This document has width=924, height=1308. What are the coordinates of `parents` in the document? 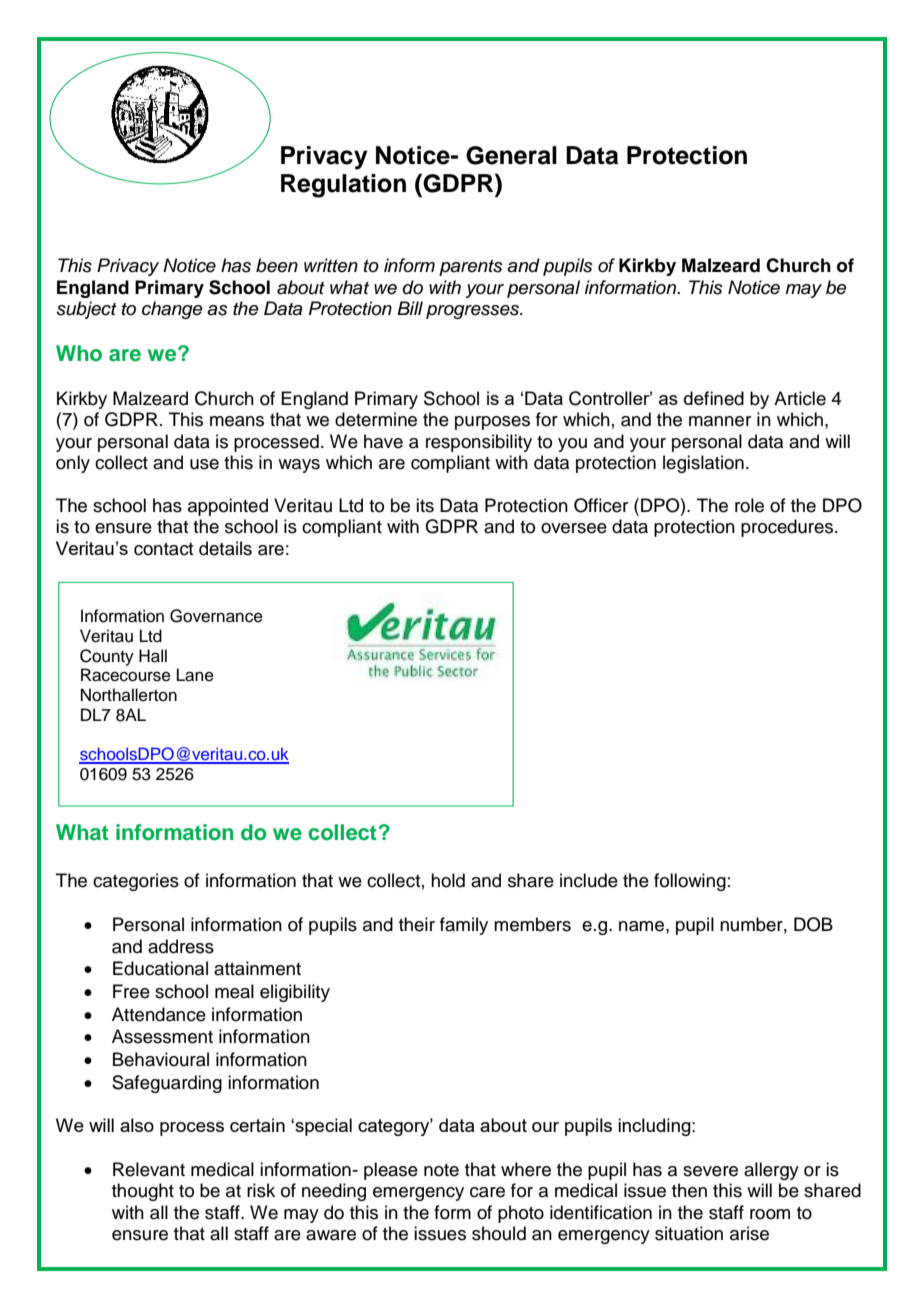 It's located at (471, 268).
